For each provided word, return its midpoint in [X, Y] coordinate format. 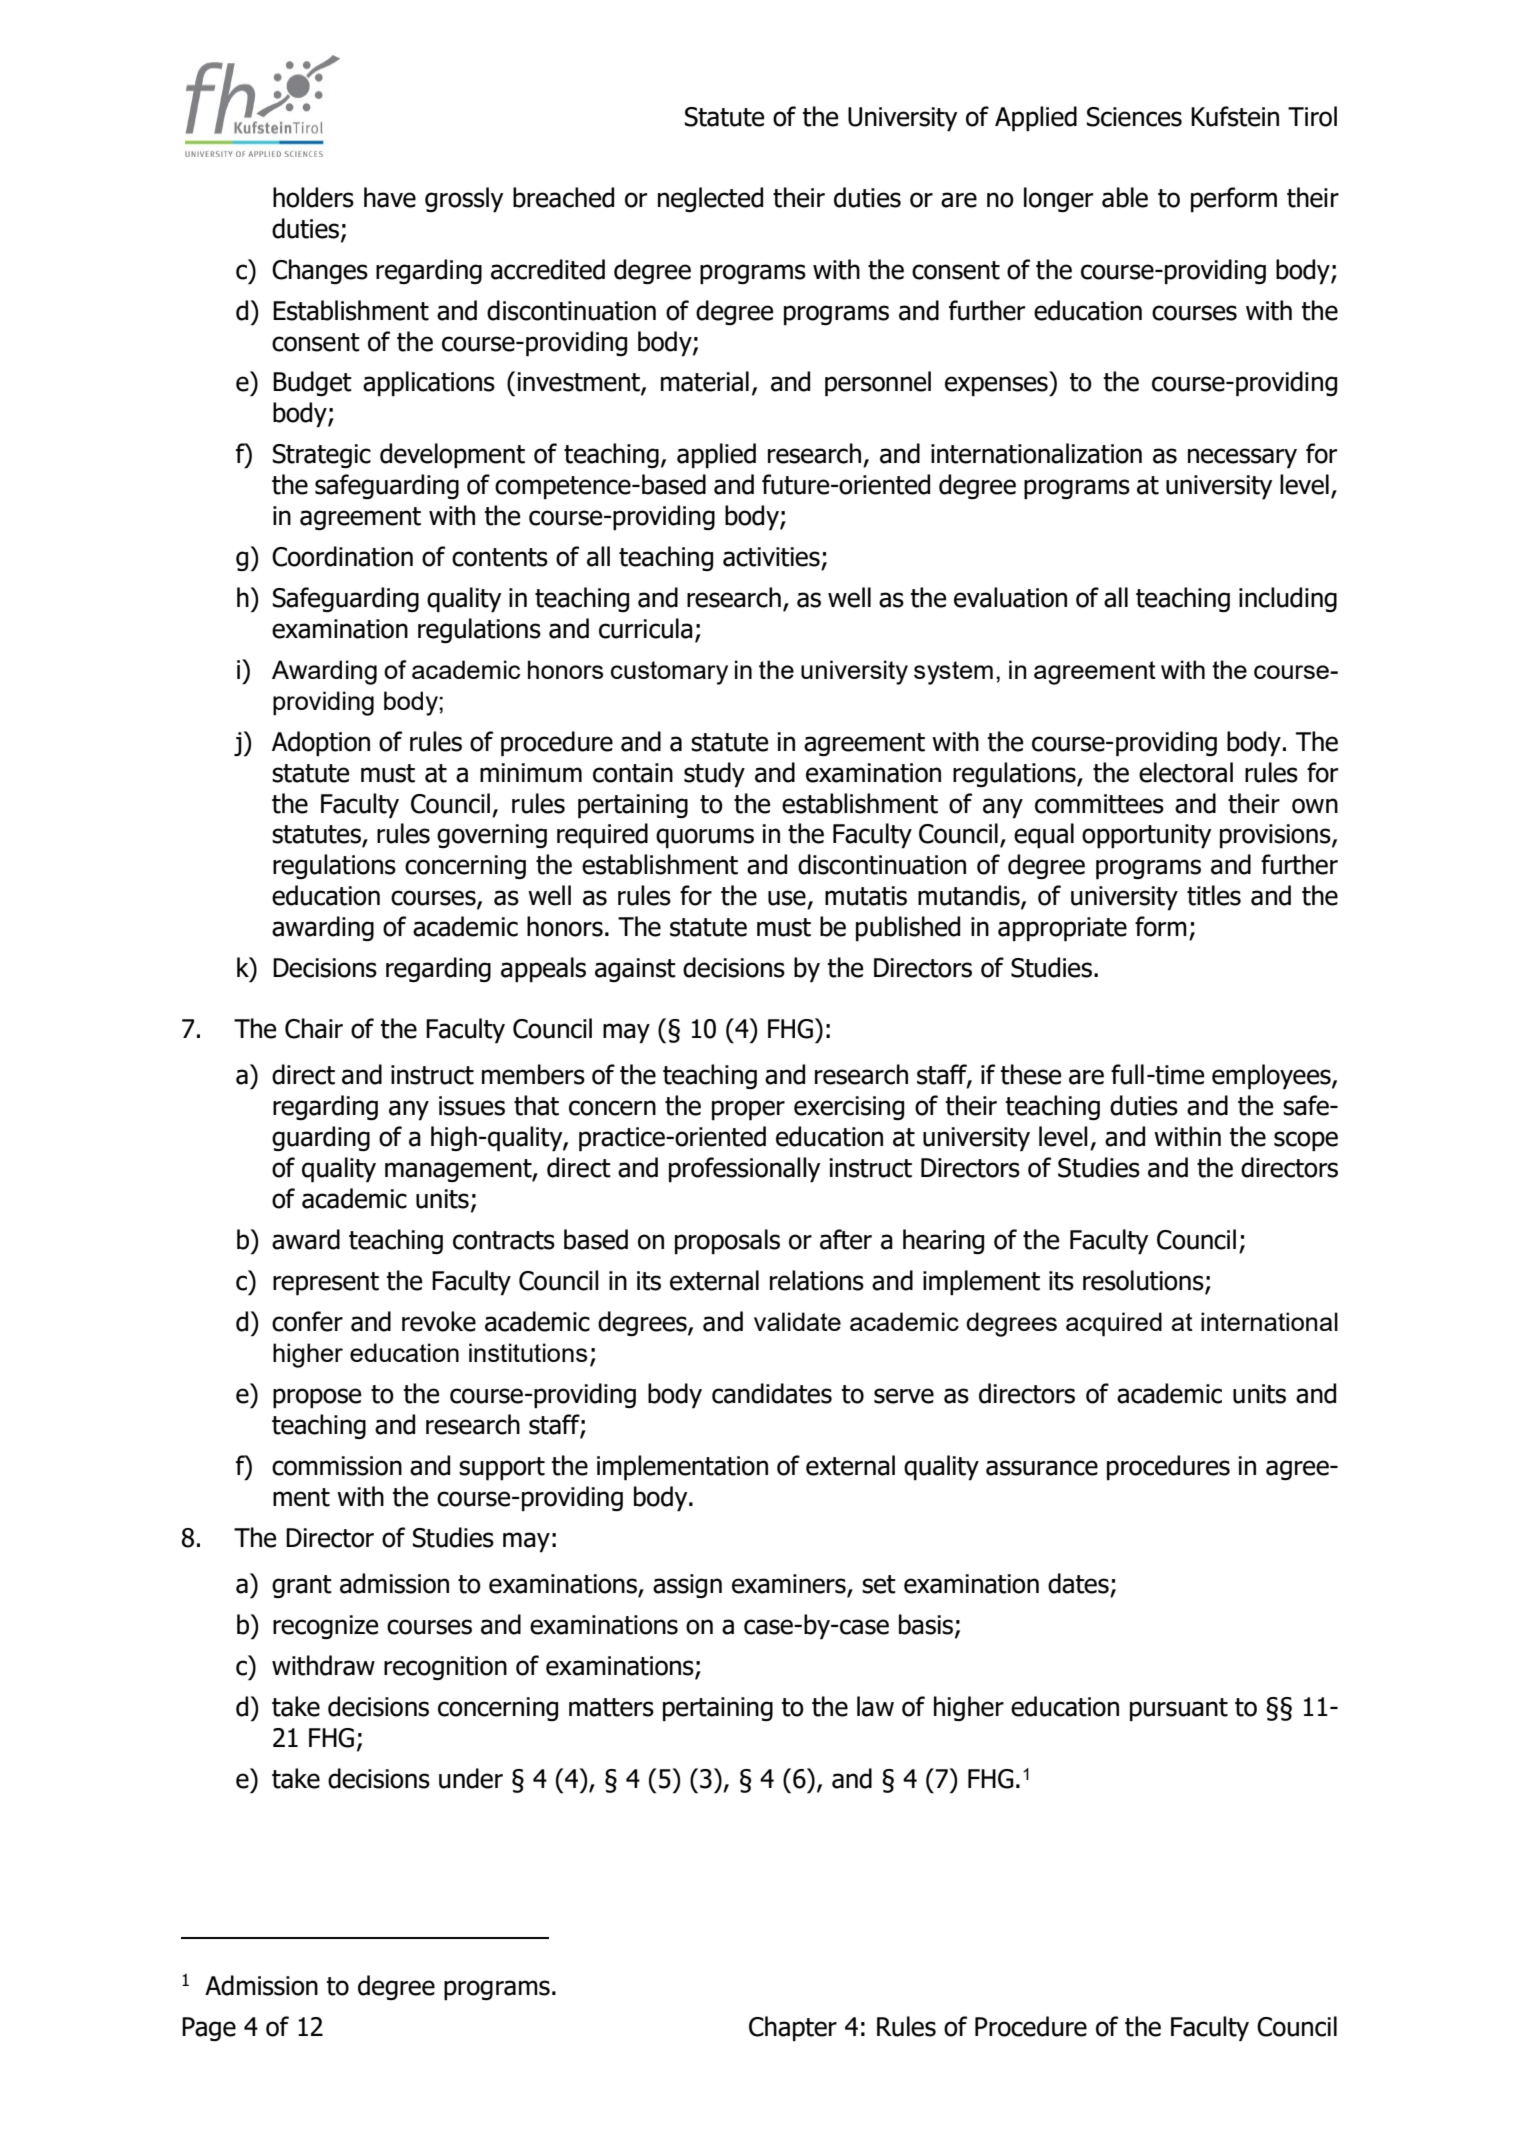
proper [748, 1110]
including [1288, 599]
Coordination [342, 556]
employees [1272, 1077]
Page [209, 2029]
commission [337, 1466]
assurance [1042, 1468]
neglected [710, 199]
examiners [790, 1585]
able [1125, 197]
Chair [314, 1028]
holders [313, 197]
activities [771, 557]
